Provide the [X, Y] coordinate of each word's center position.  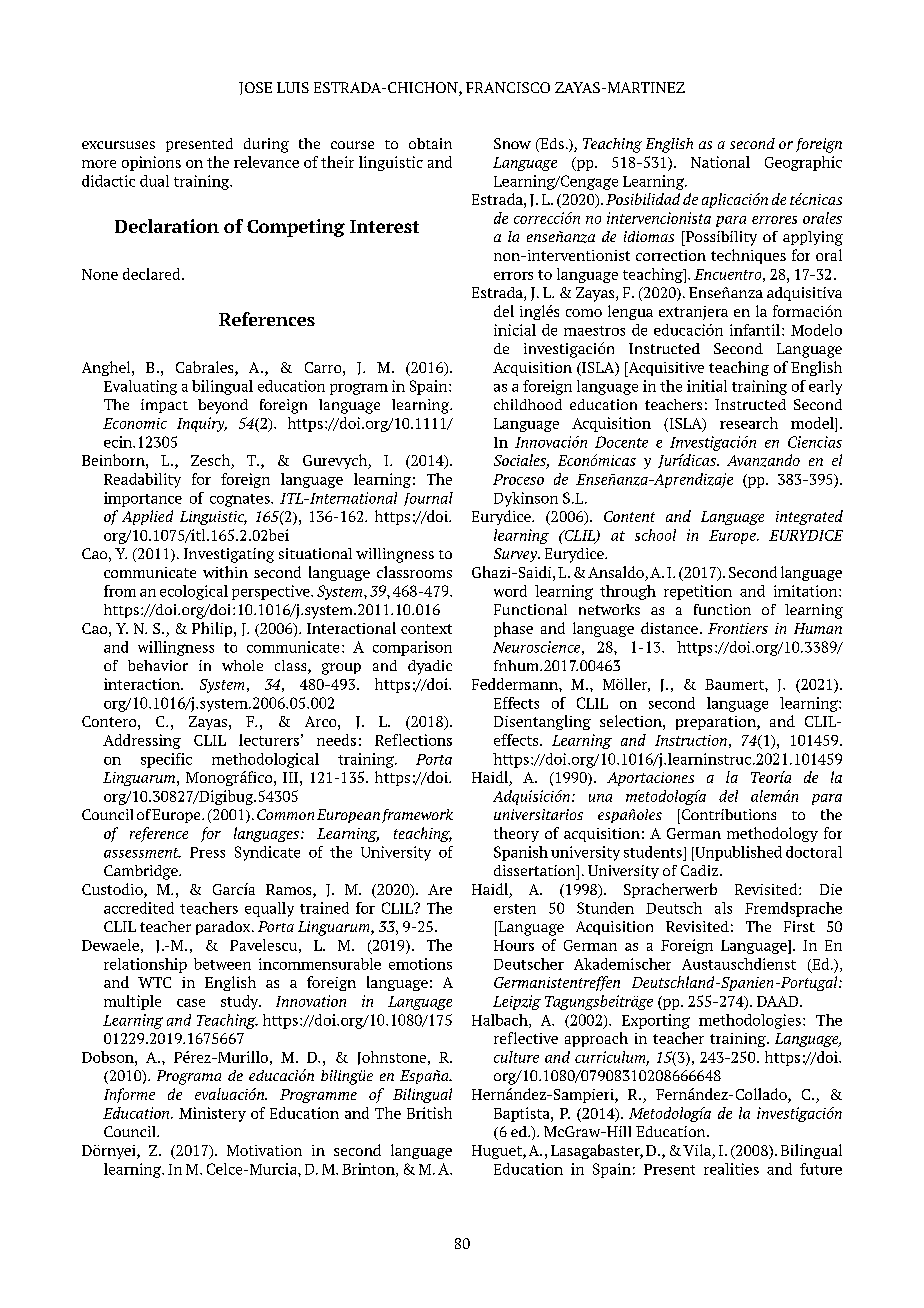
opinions [151, 163]
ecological [194, 592]
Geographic [803, 163]
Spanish [521, 853]
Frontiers [738, 628]
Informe [129, 1095]
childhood [528, 404]
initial [707, 386]
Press [207, 852]
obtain [430, 143]
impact [164, 406]
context [426, 629]
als [723, 908]
